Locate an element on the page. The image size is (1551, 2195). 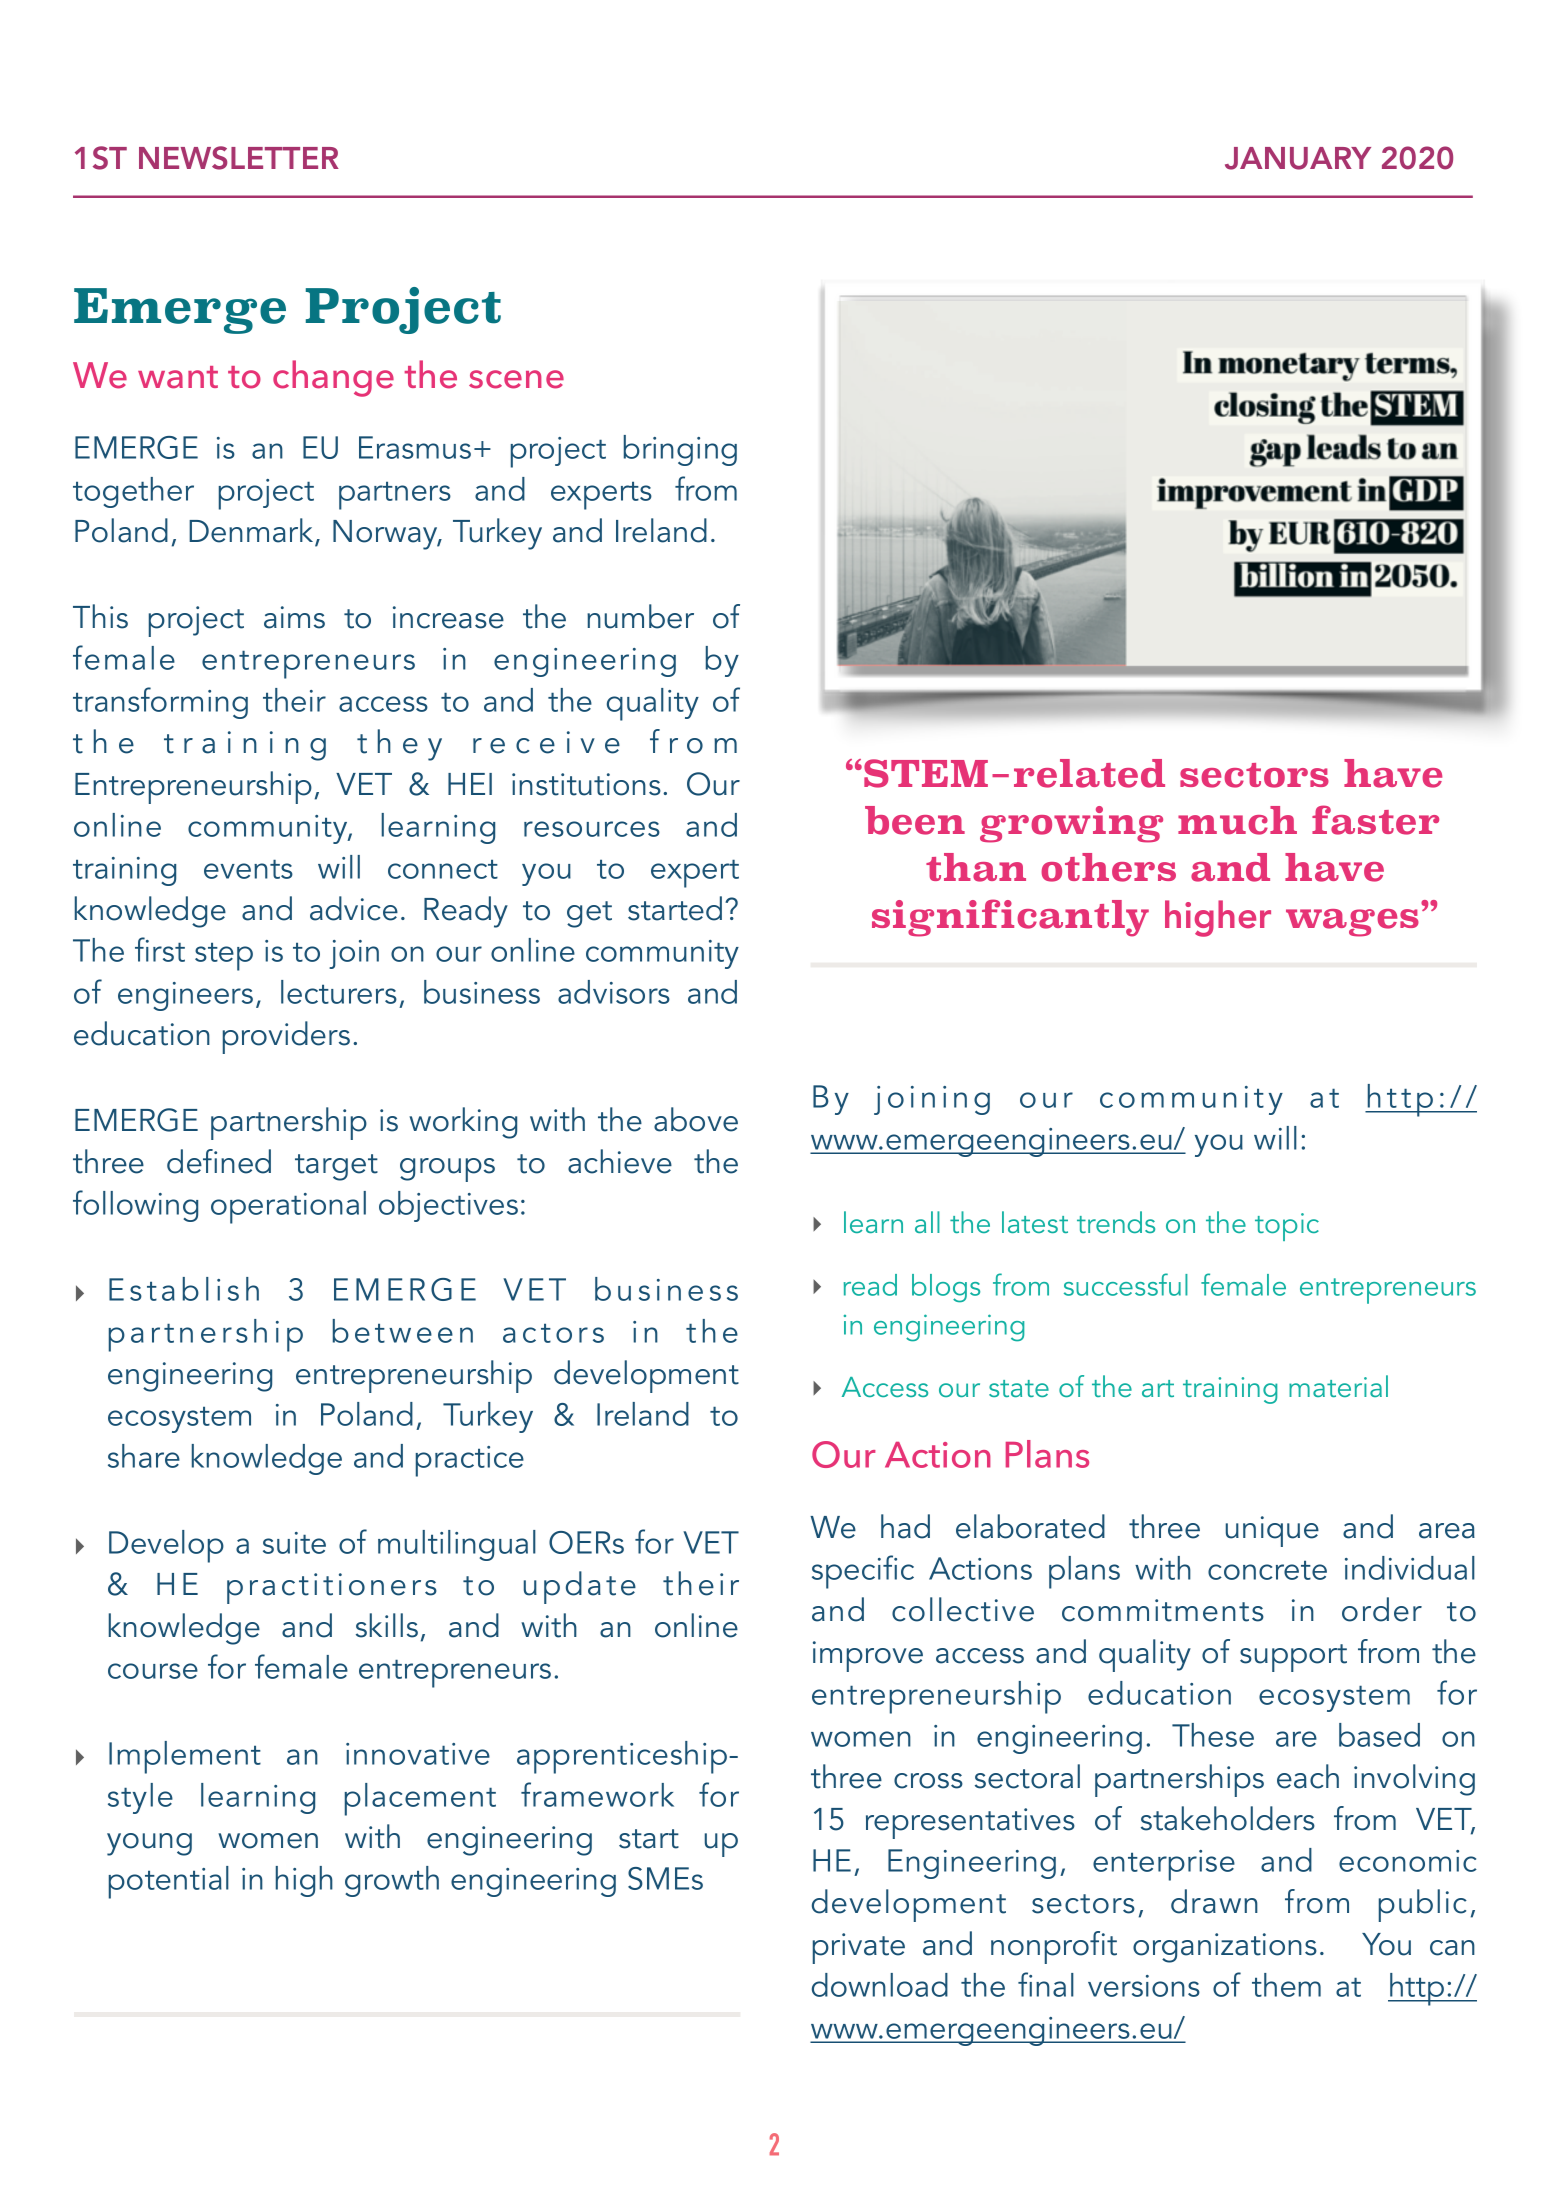
blogs is located at coordinates (946, 1288).
